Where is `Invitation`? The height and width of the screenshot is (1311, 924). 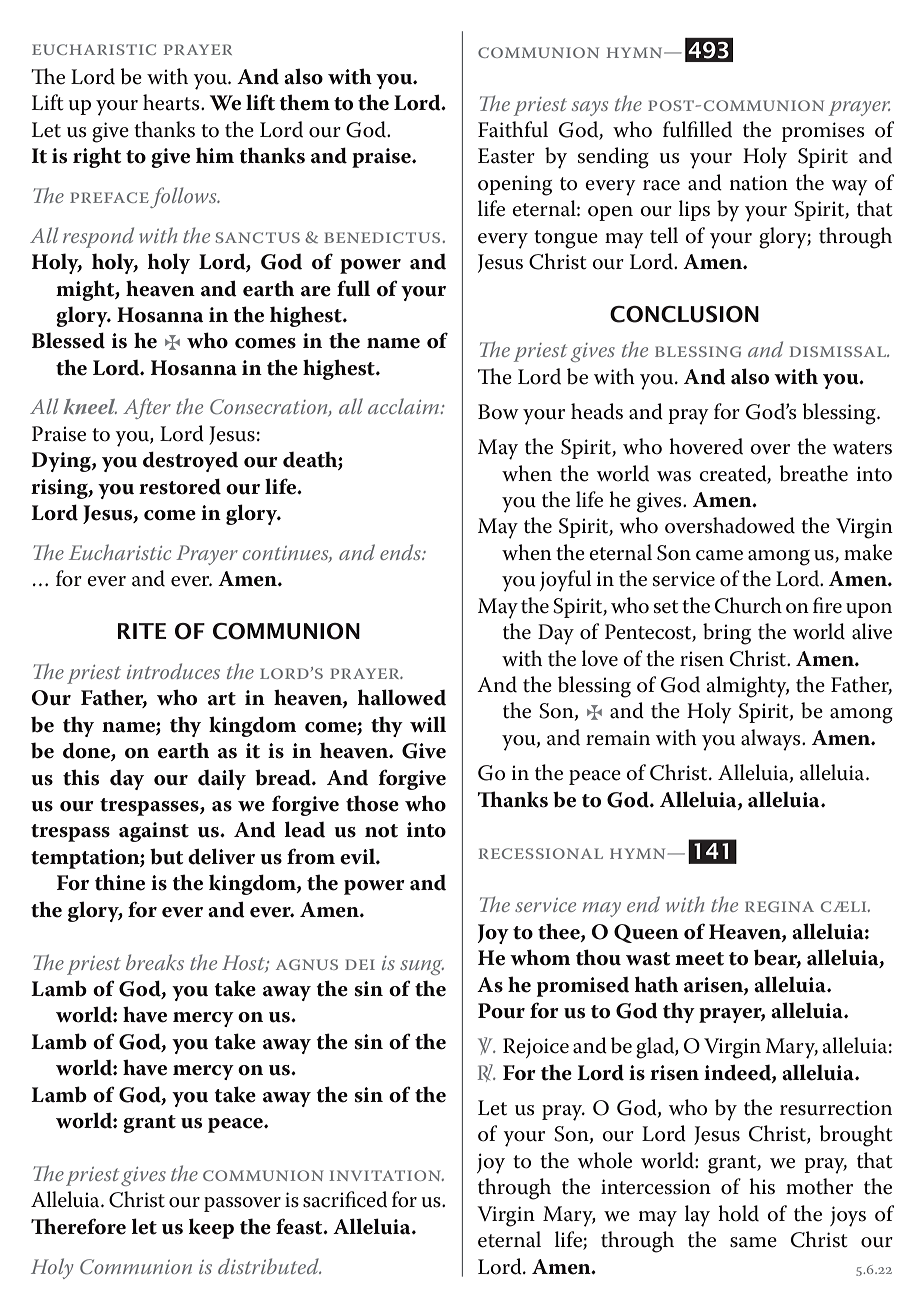 Invitation is located at coordinates (386, 1175).
